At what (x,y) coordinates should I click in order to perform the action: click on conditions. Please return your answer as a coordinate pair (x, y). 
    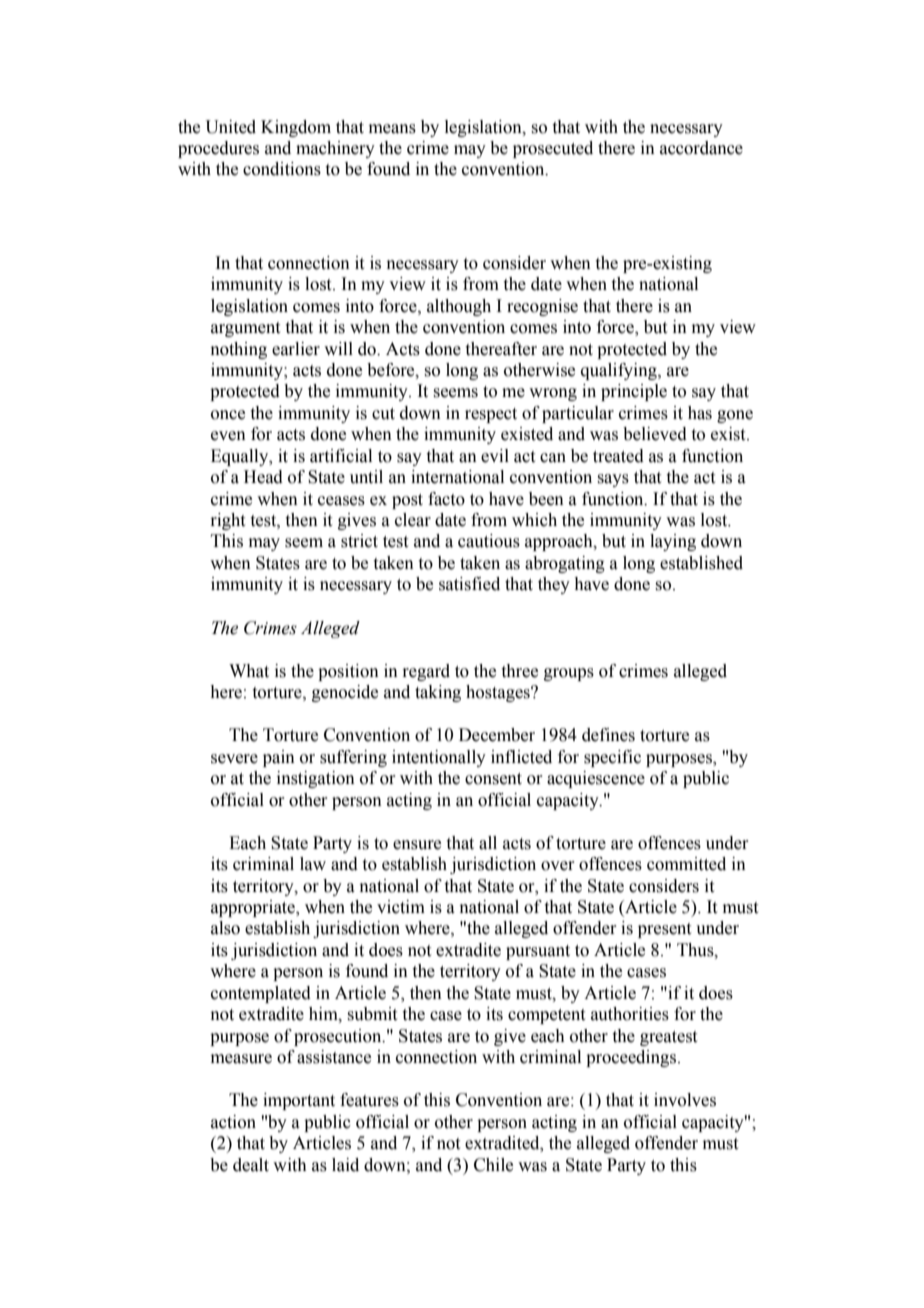
    Looking at the image, I should click on (282, 169).
